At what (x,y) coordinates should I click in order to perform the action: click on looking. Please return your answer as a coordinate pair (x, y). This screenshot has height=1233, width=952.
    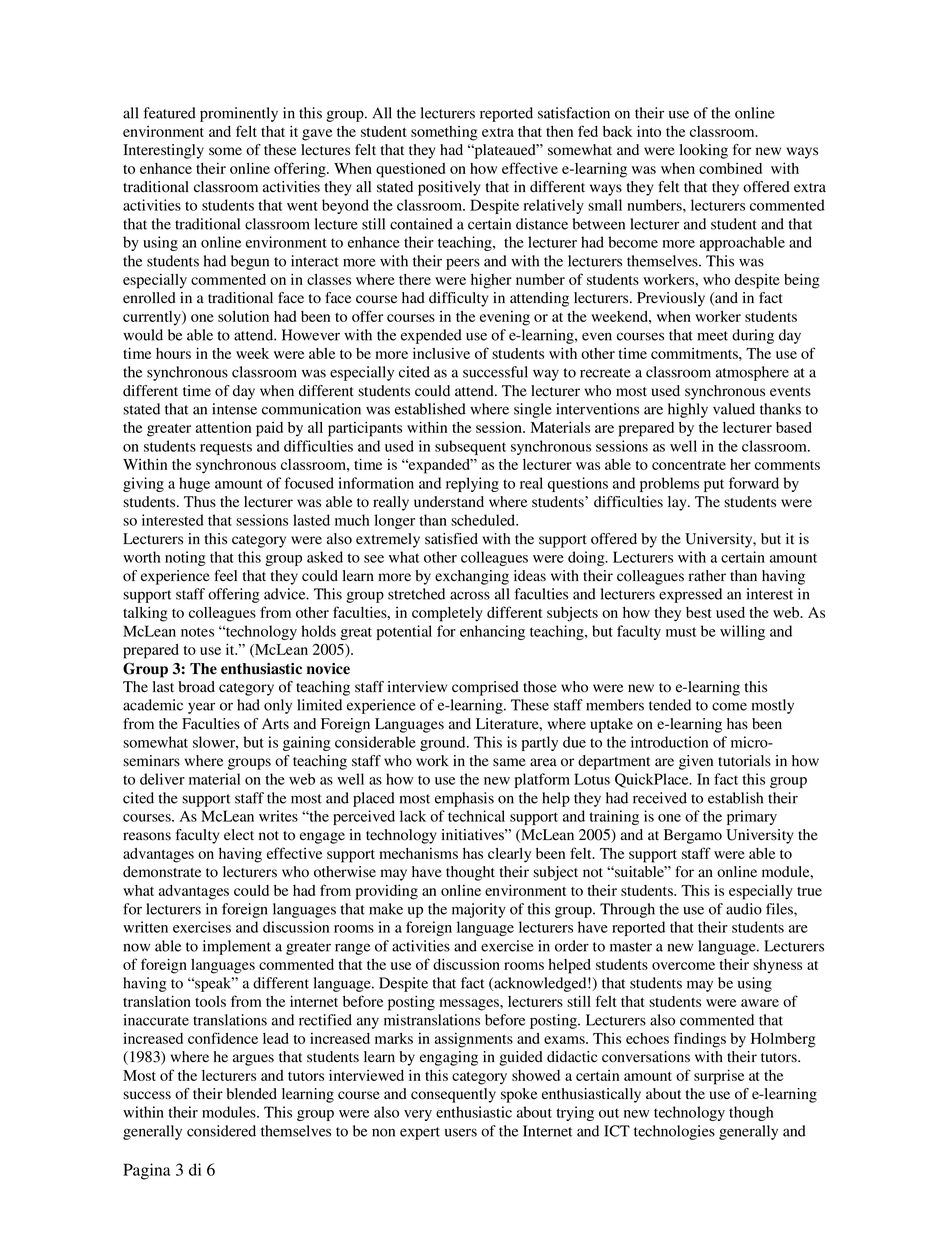
    Looking at the image, I should click on (703, 151).
